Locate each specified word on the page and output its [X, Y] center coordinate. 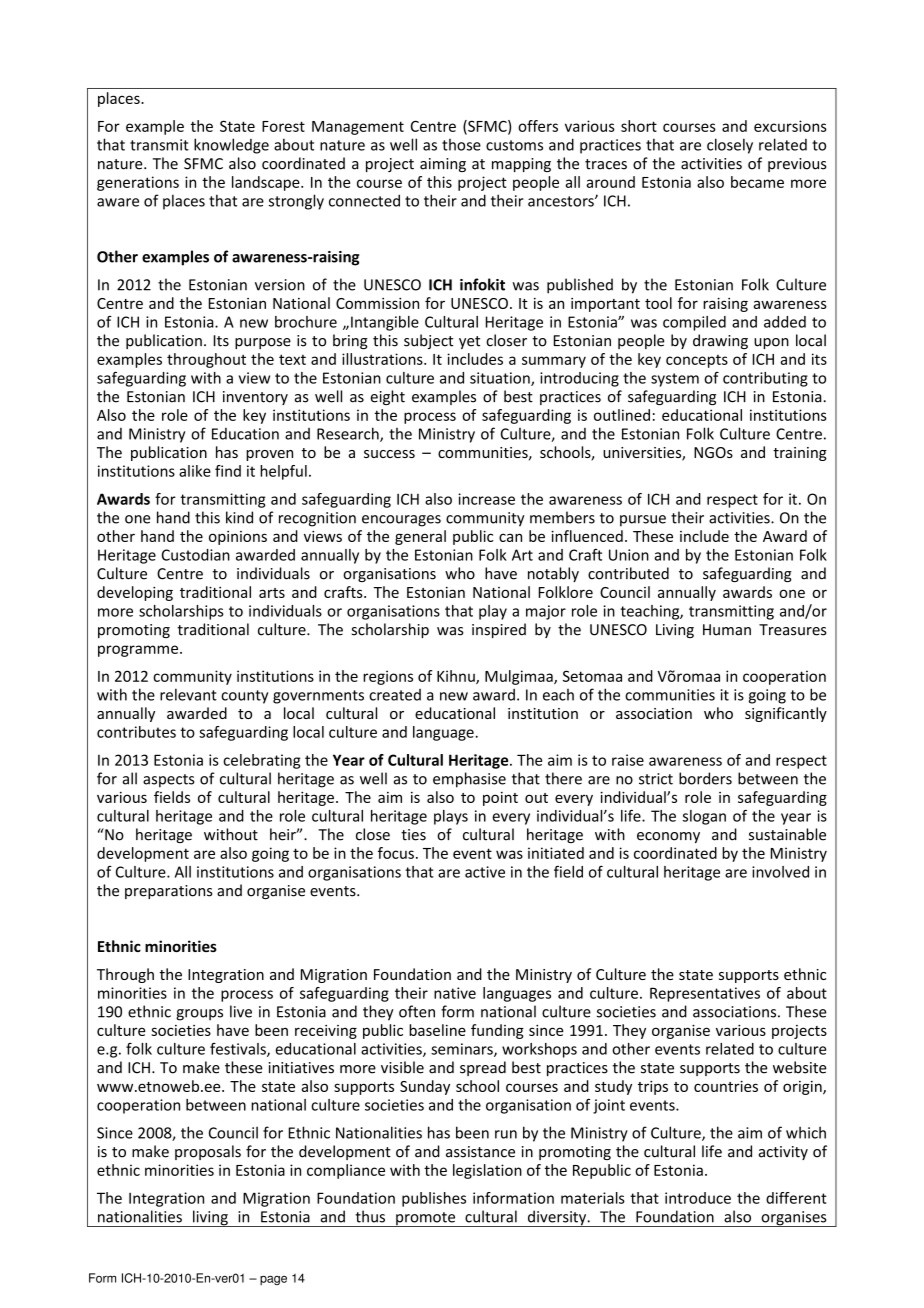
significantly [786, 714]
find [228, 471]
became [757, 182]
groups [199, 1015]
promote [426, 1219]
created [395, 695]
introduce [698, 1198]
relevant [188, 694]
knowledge [231, 146]
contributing [765, 379]
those [461, 145]
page [273, 1280]
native [455, 993]
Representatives [705, 994]
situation [501, 379]
